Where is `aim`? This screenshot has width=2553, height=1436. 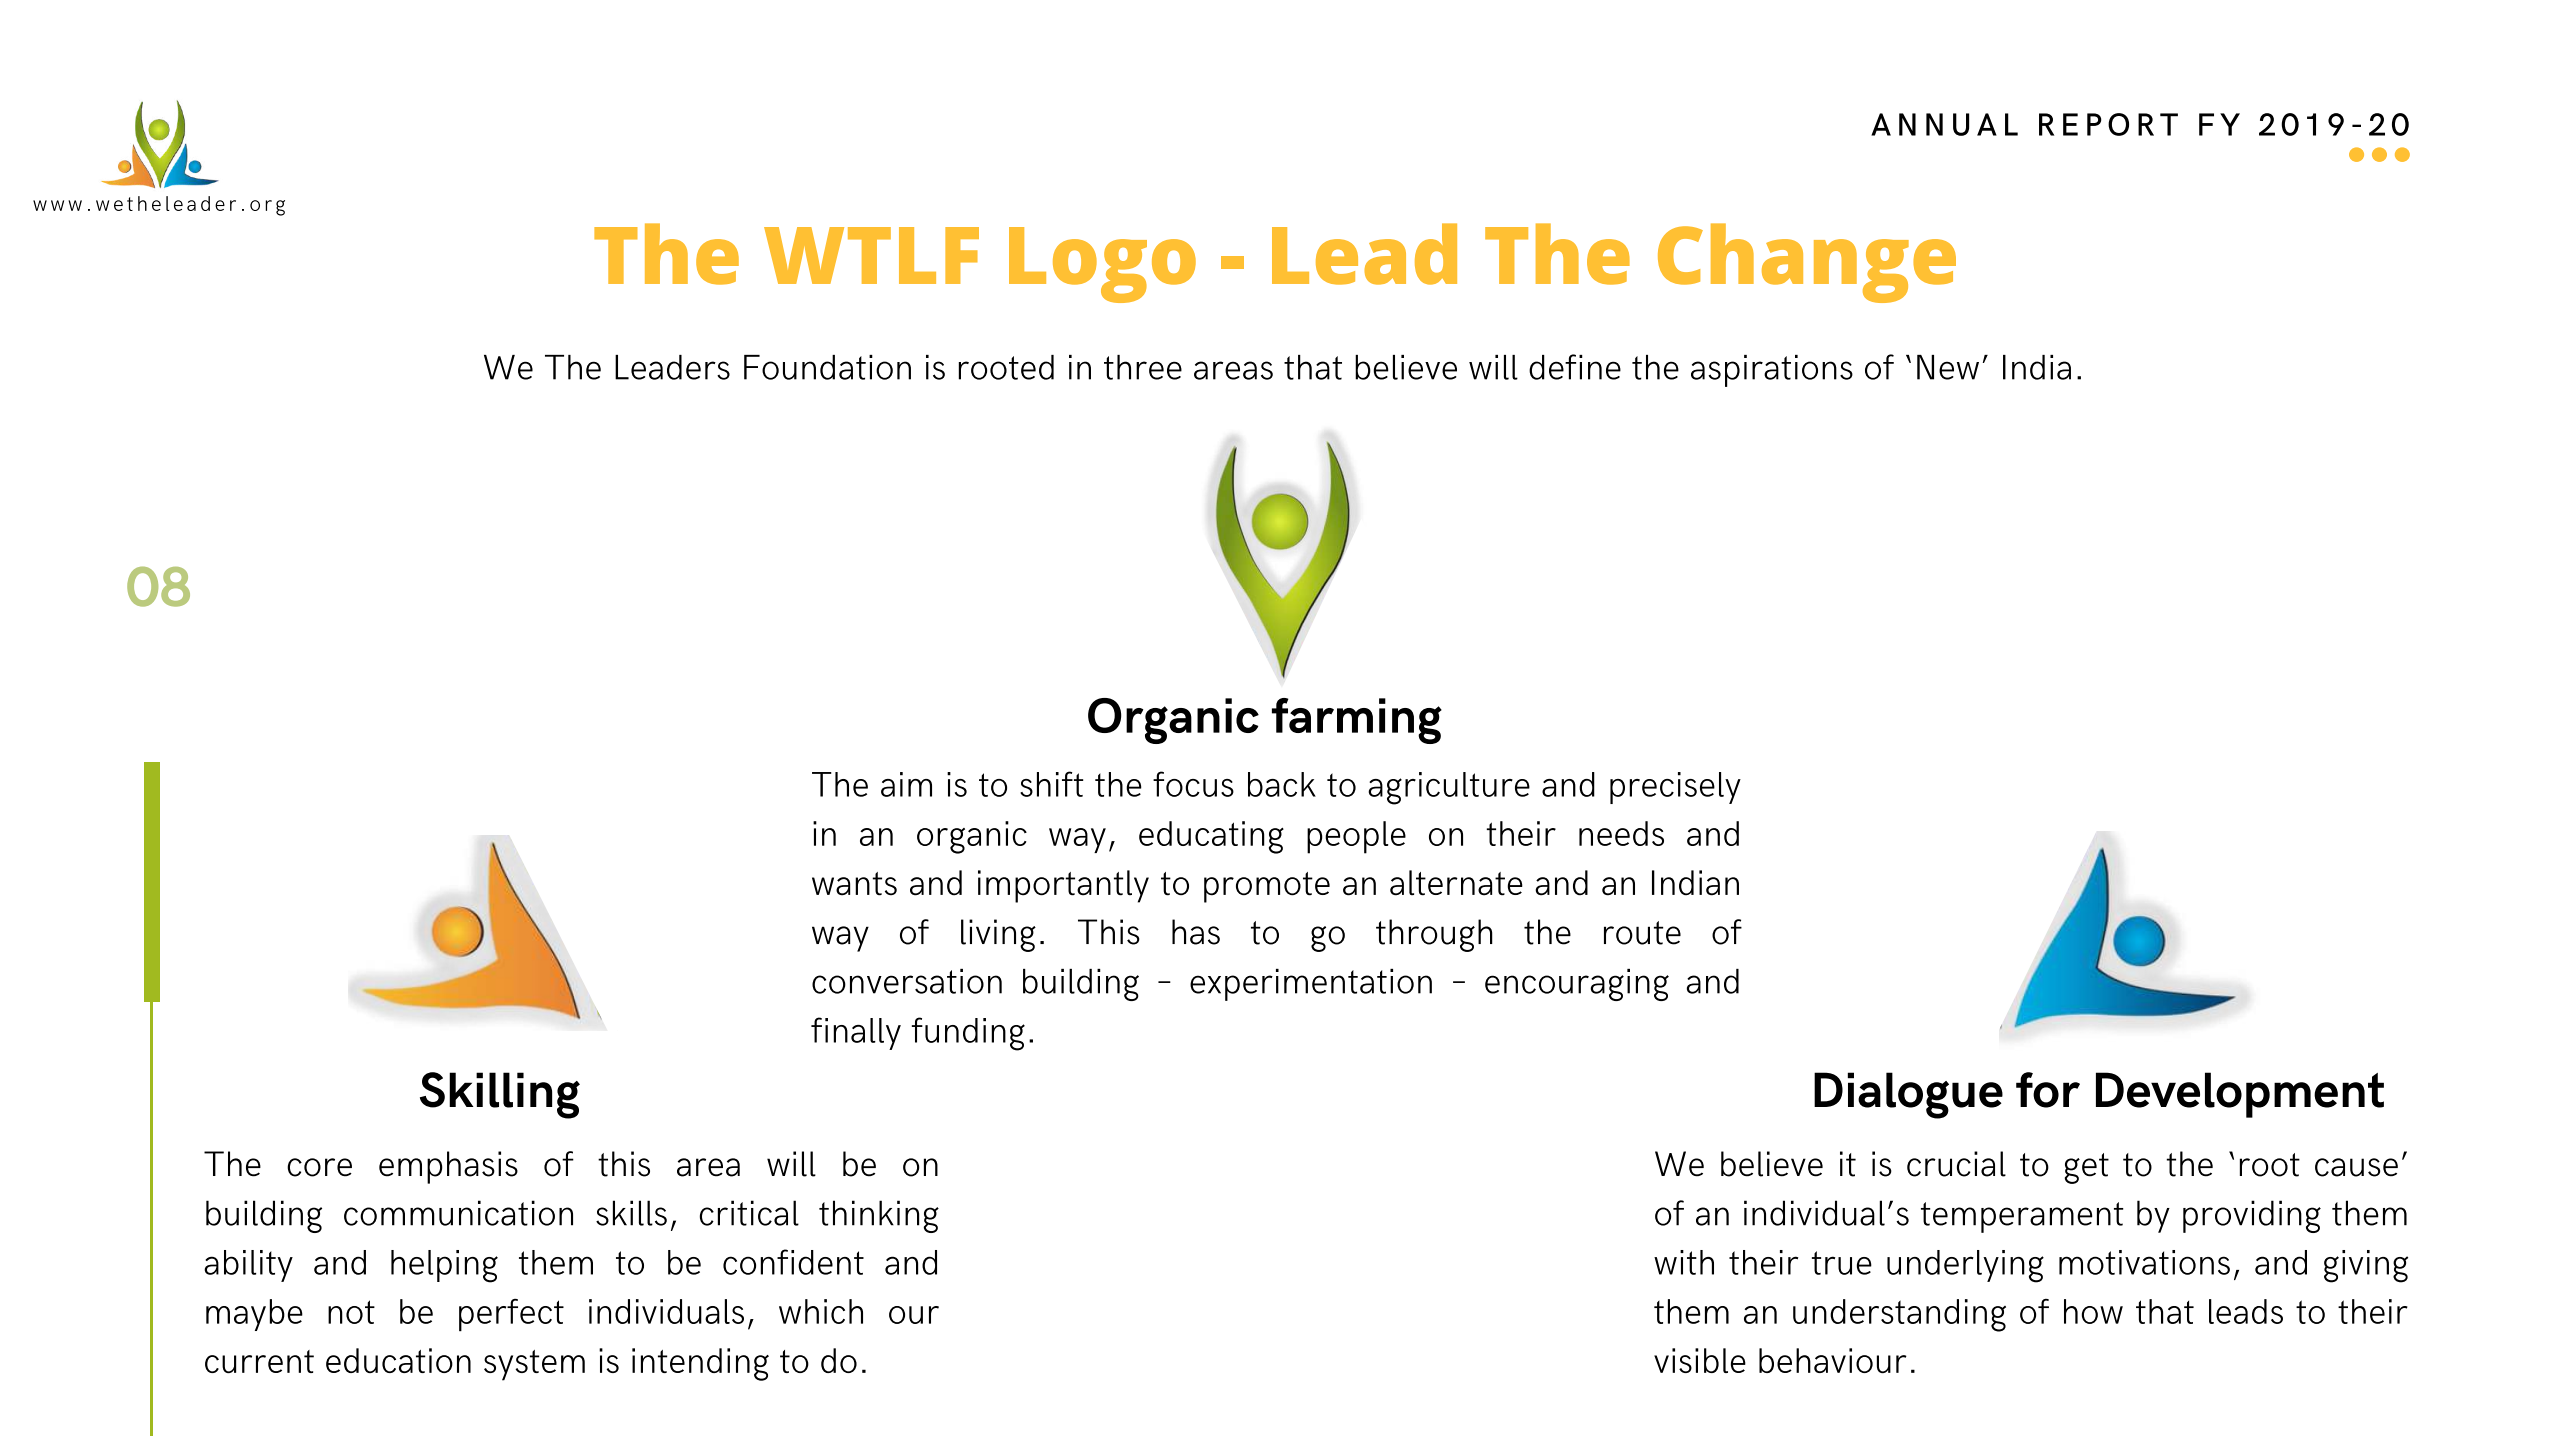
aim is located at coordinates (906, 784).
